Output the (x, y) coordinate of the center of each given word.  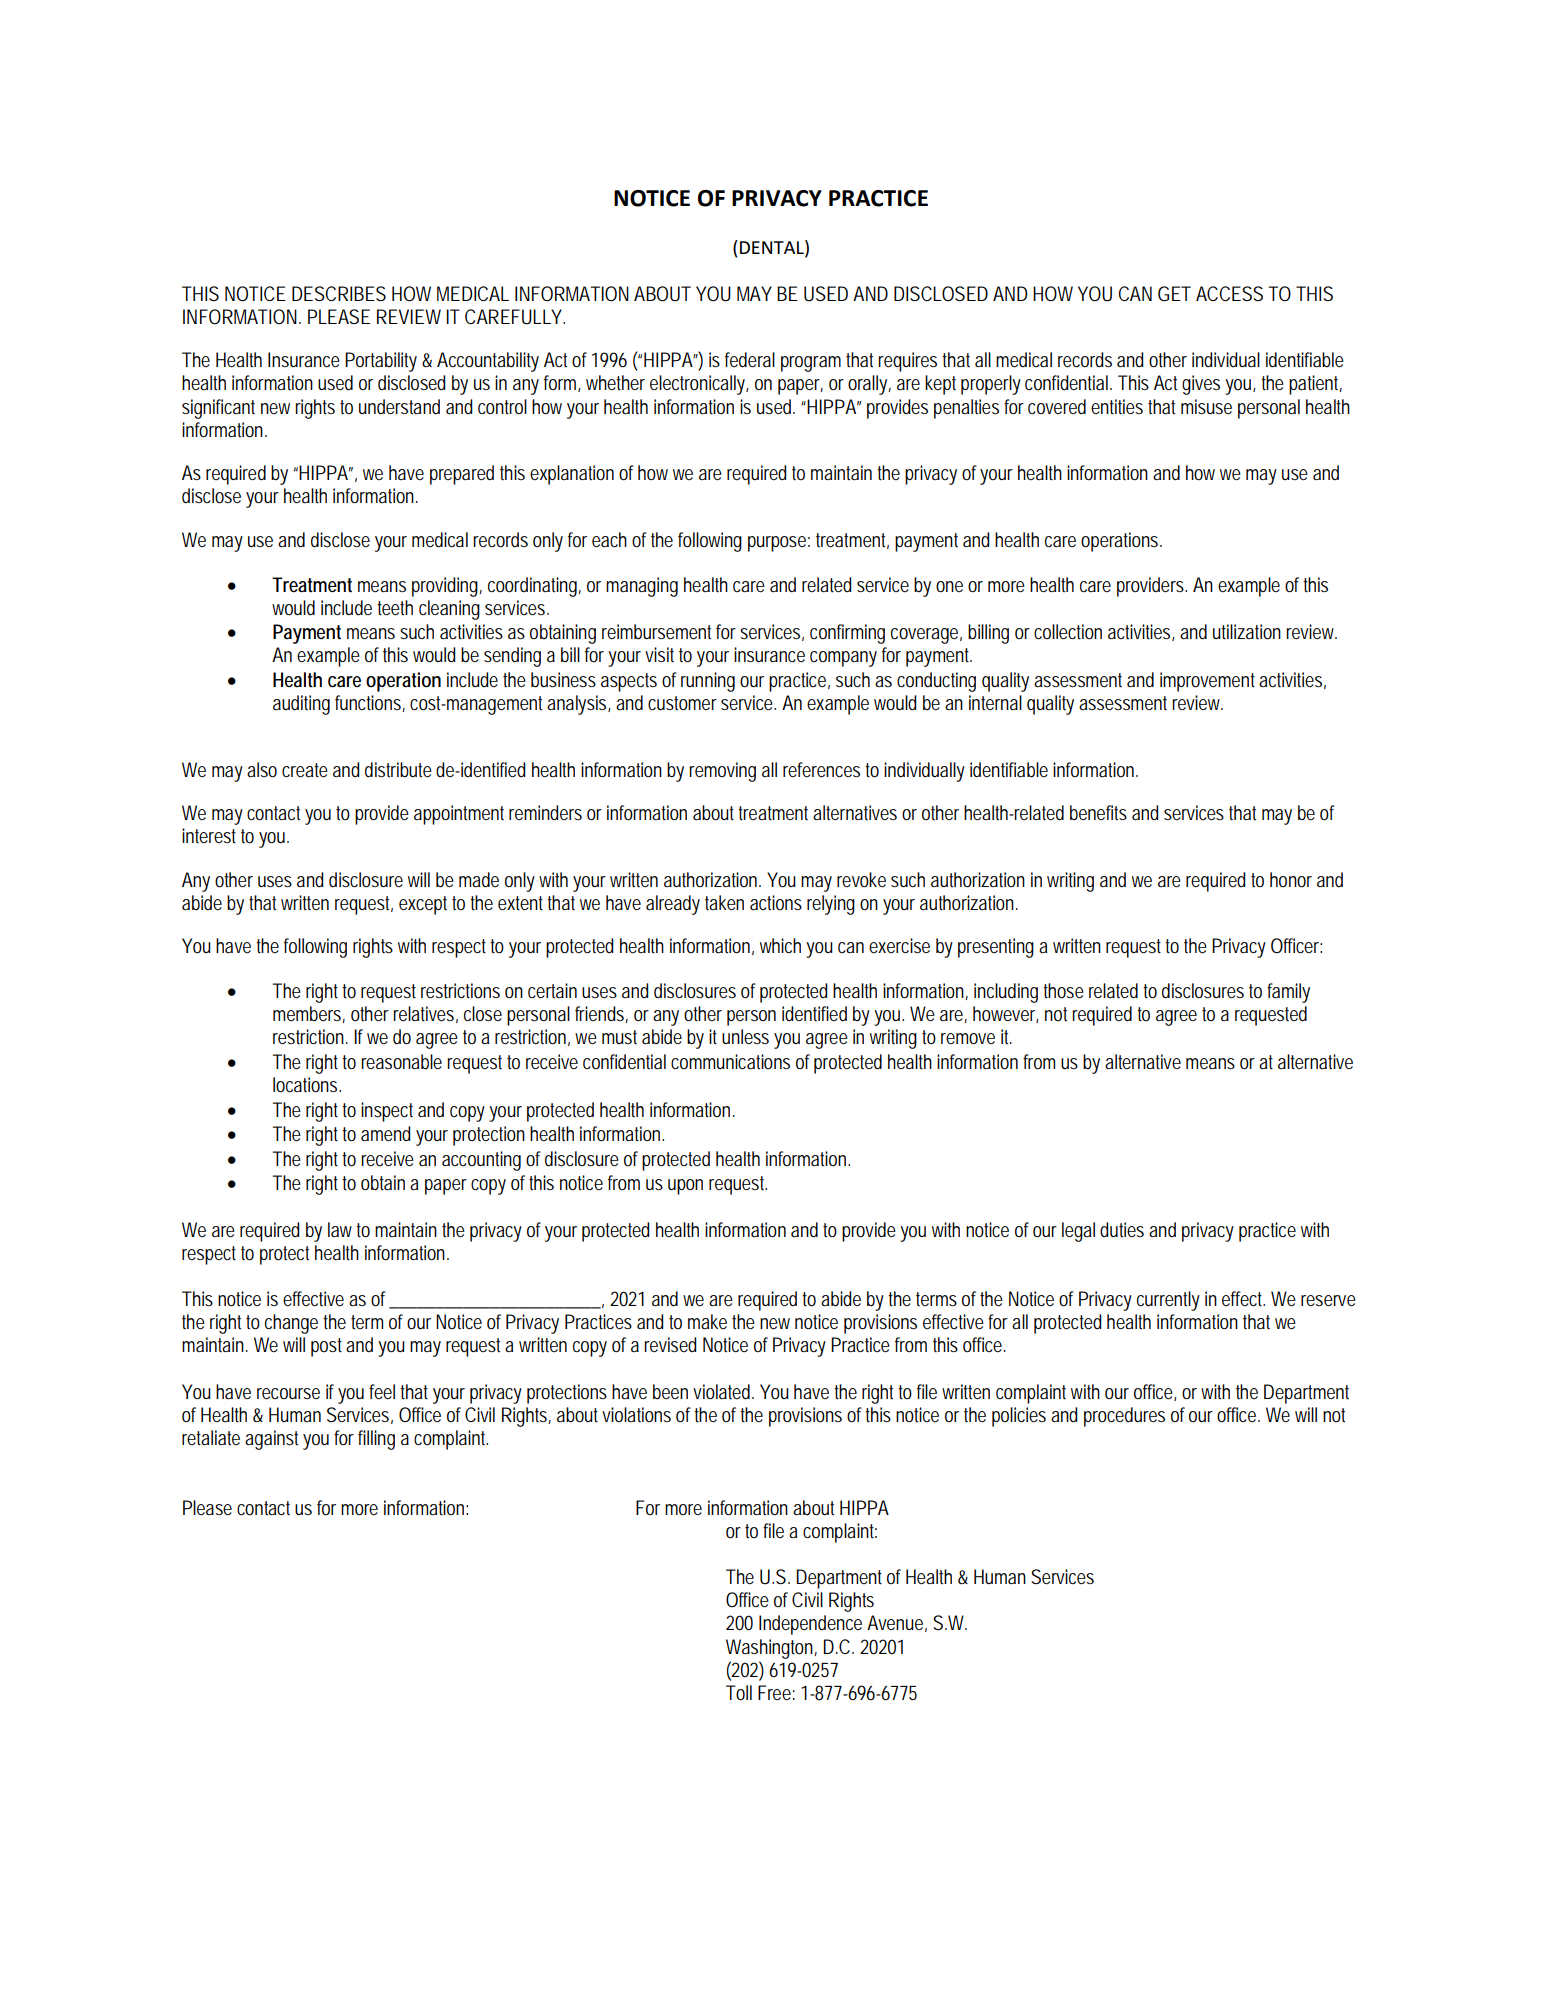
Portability (381, 362)
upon (685, 1187)
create (305, 770)
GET (1174, 294)
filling (376, 1440)
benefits (1098, 813)
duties (1122, 1229)
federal (750, 360)
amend (386, 1134)
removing (722, 772)
